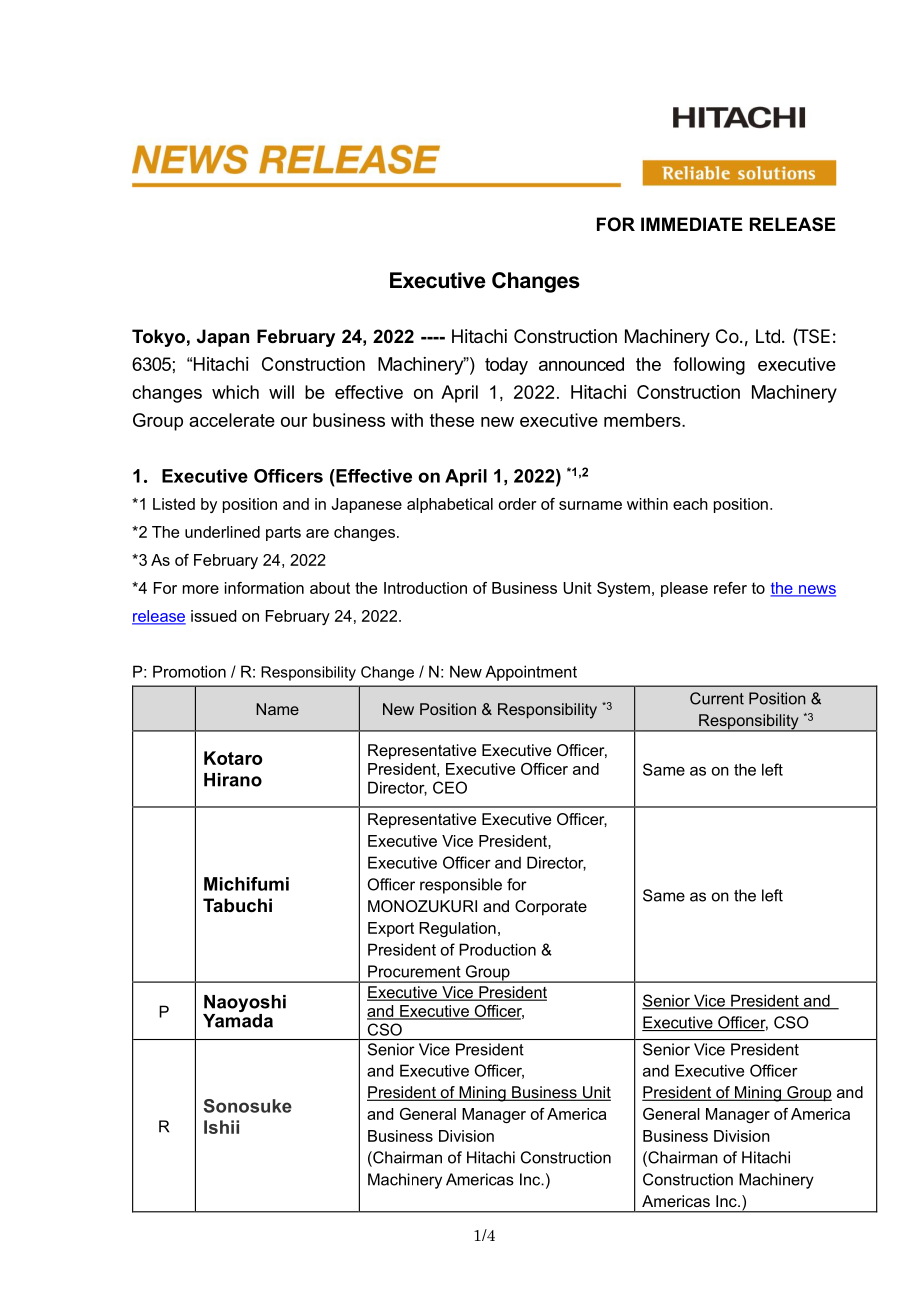 Image resolution: width=924 pixels, height=1308 pixels. Describe the element at coordinates (692, 224) in the screenshot. I see `IMMEDIATE` at that location.
